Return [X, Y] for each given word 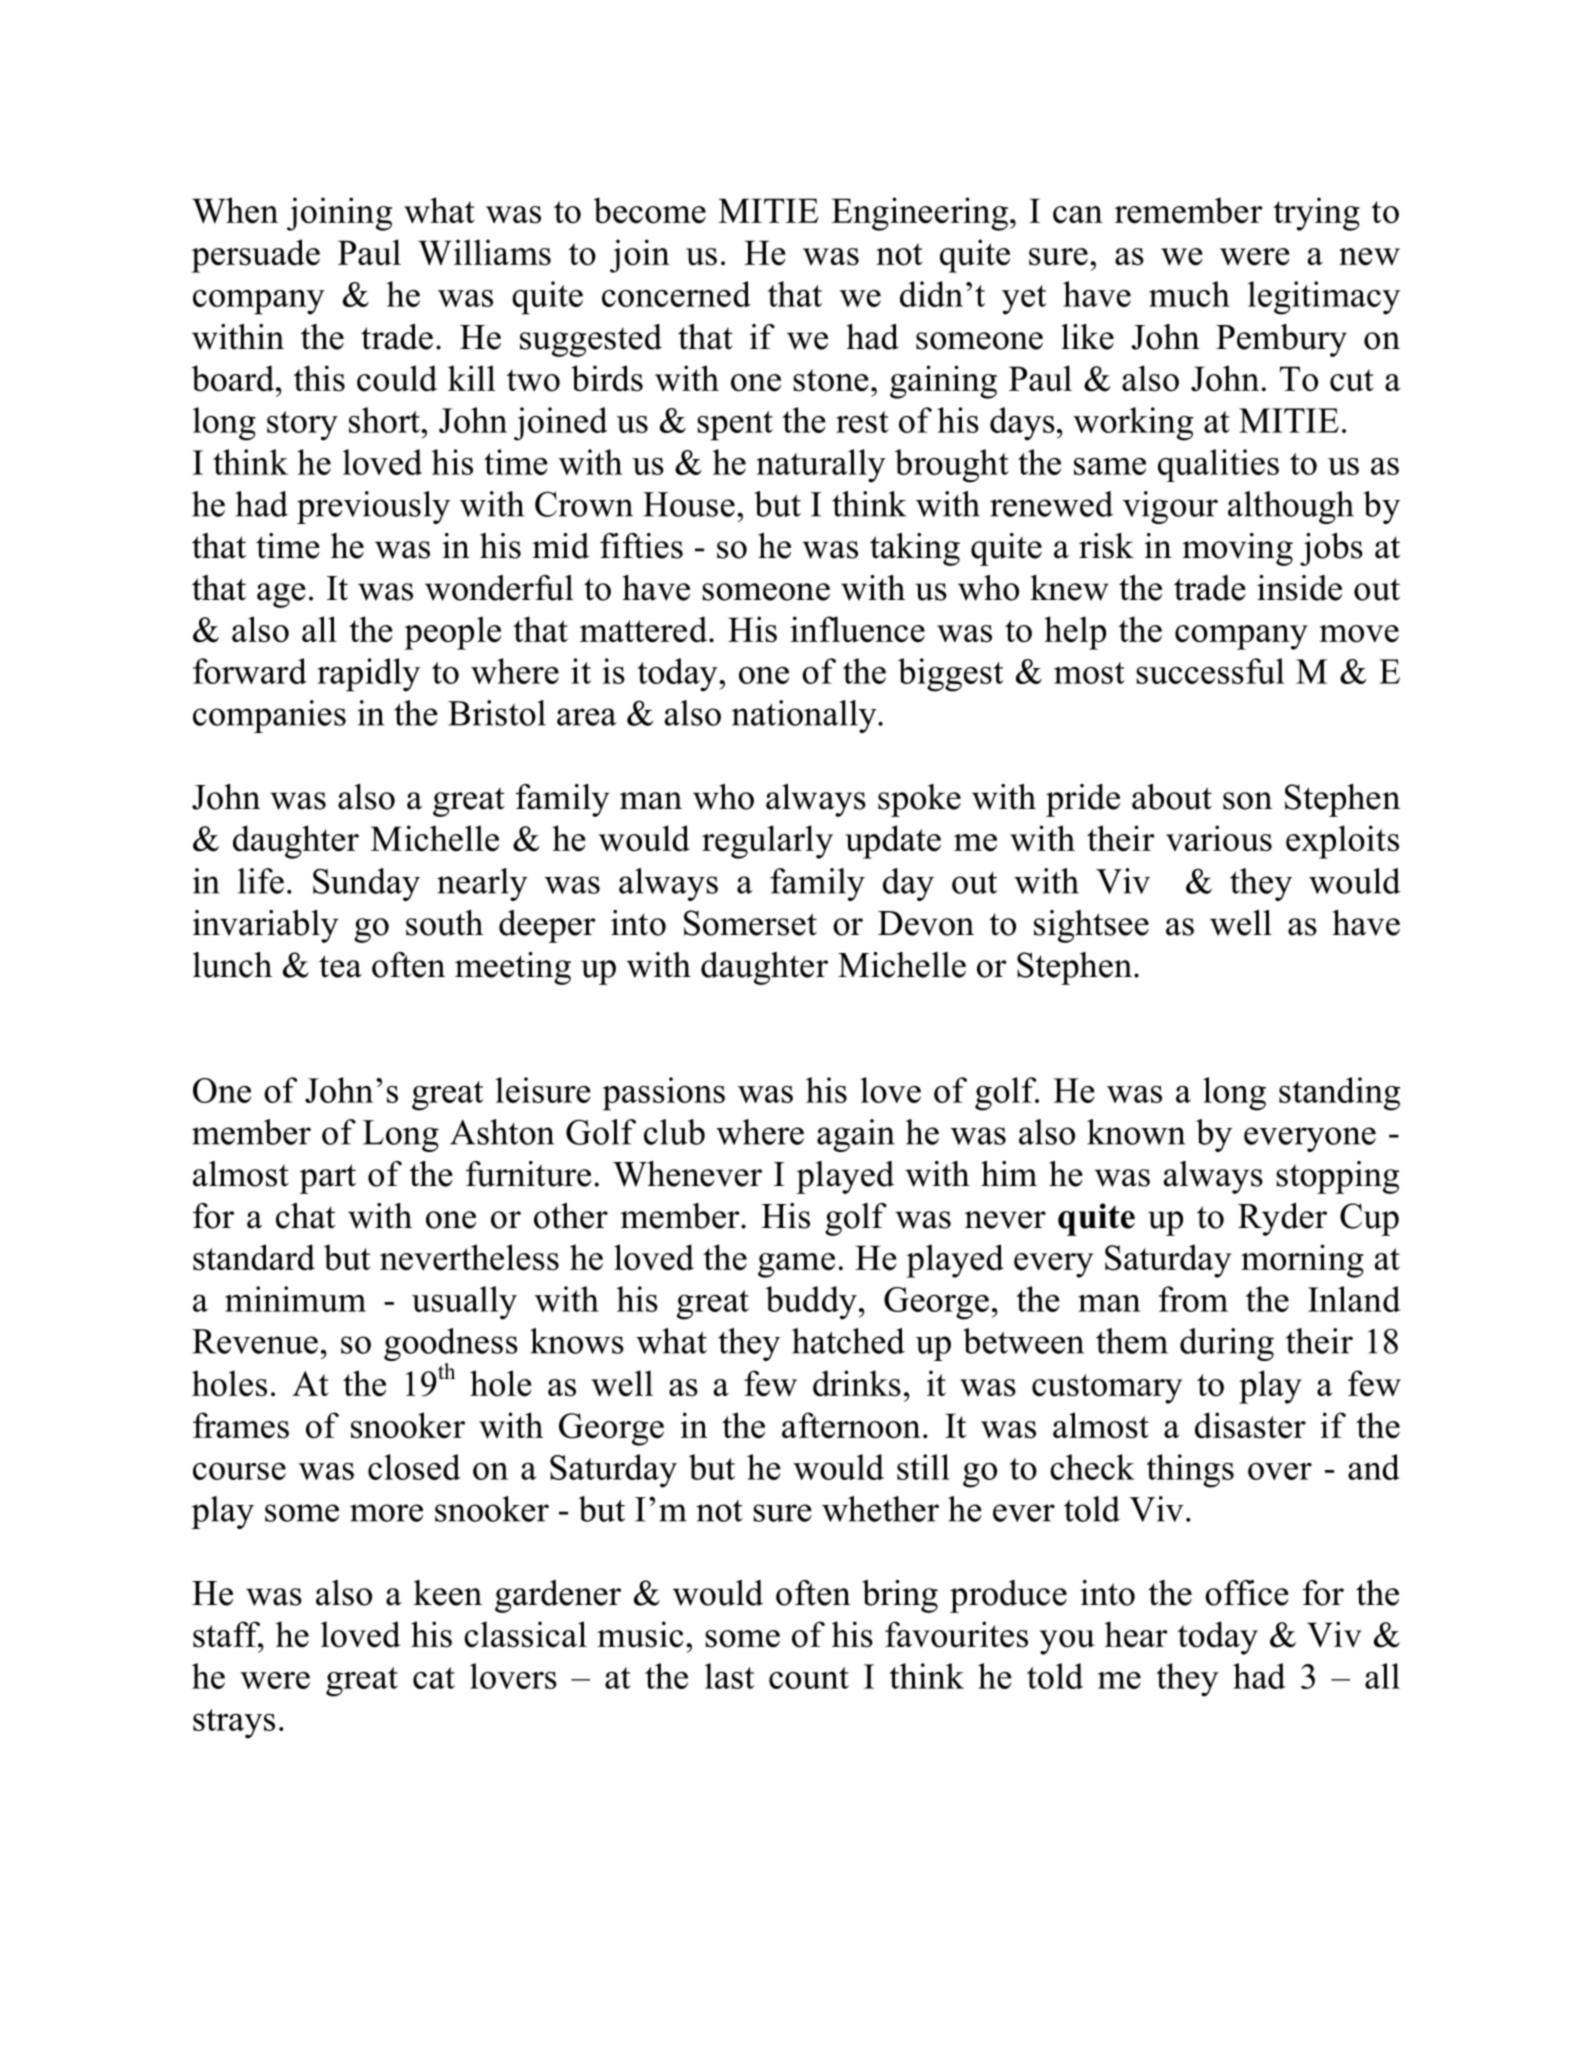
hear [1136, 1634]
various [1219, 838]
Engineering [920, 214]
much [1189, 294]
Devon [926, 923]
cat [434, 1678]
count [809, 1678]
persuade [256, 256]
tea [340, 966]
